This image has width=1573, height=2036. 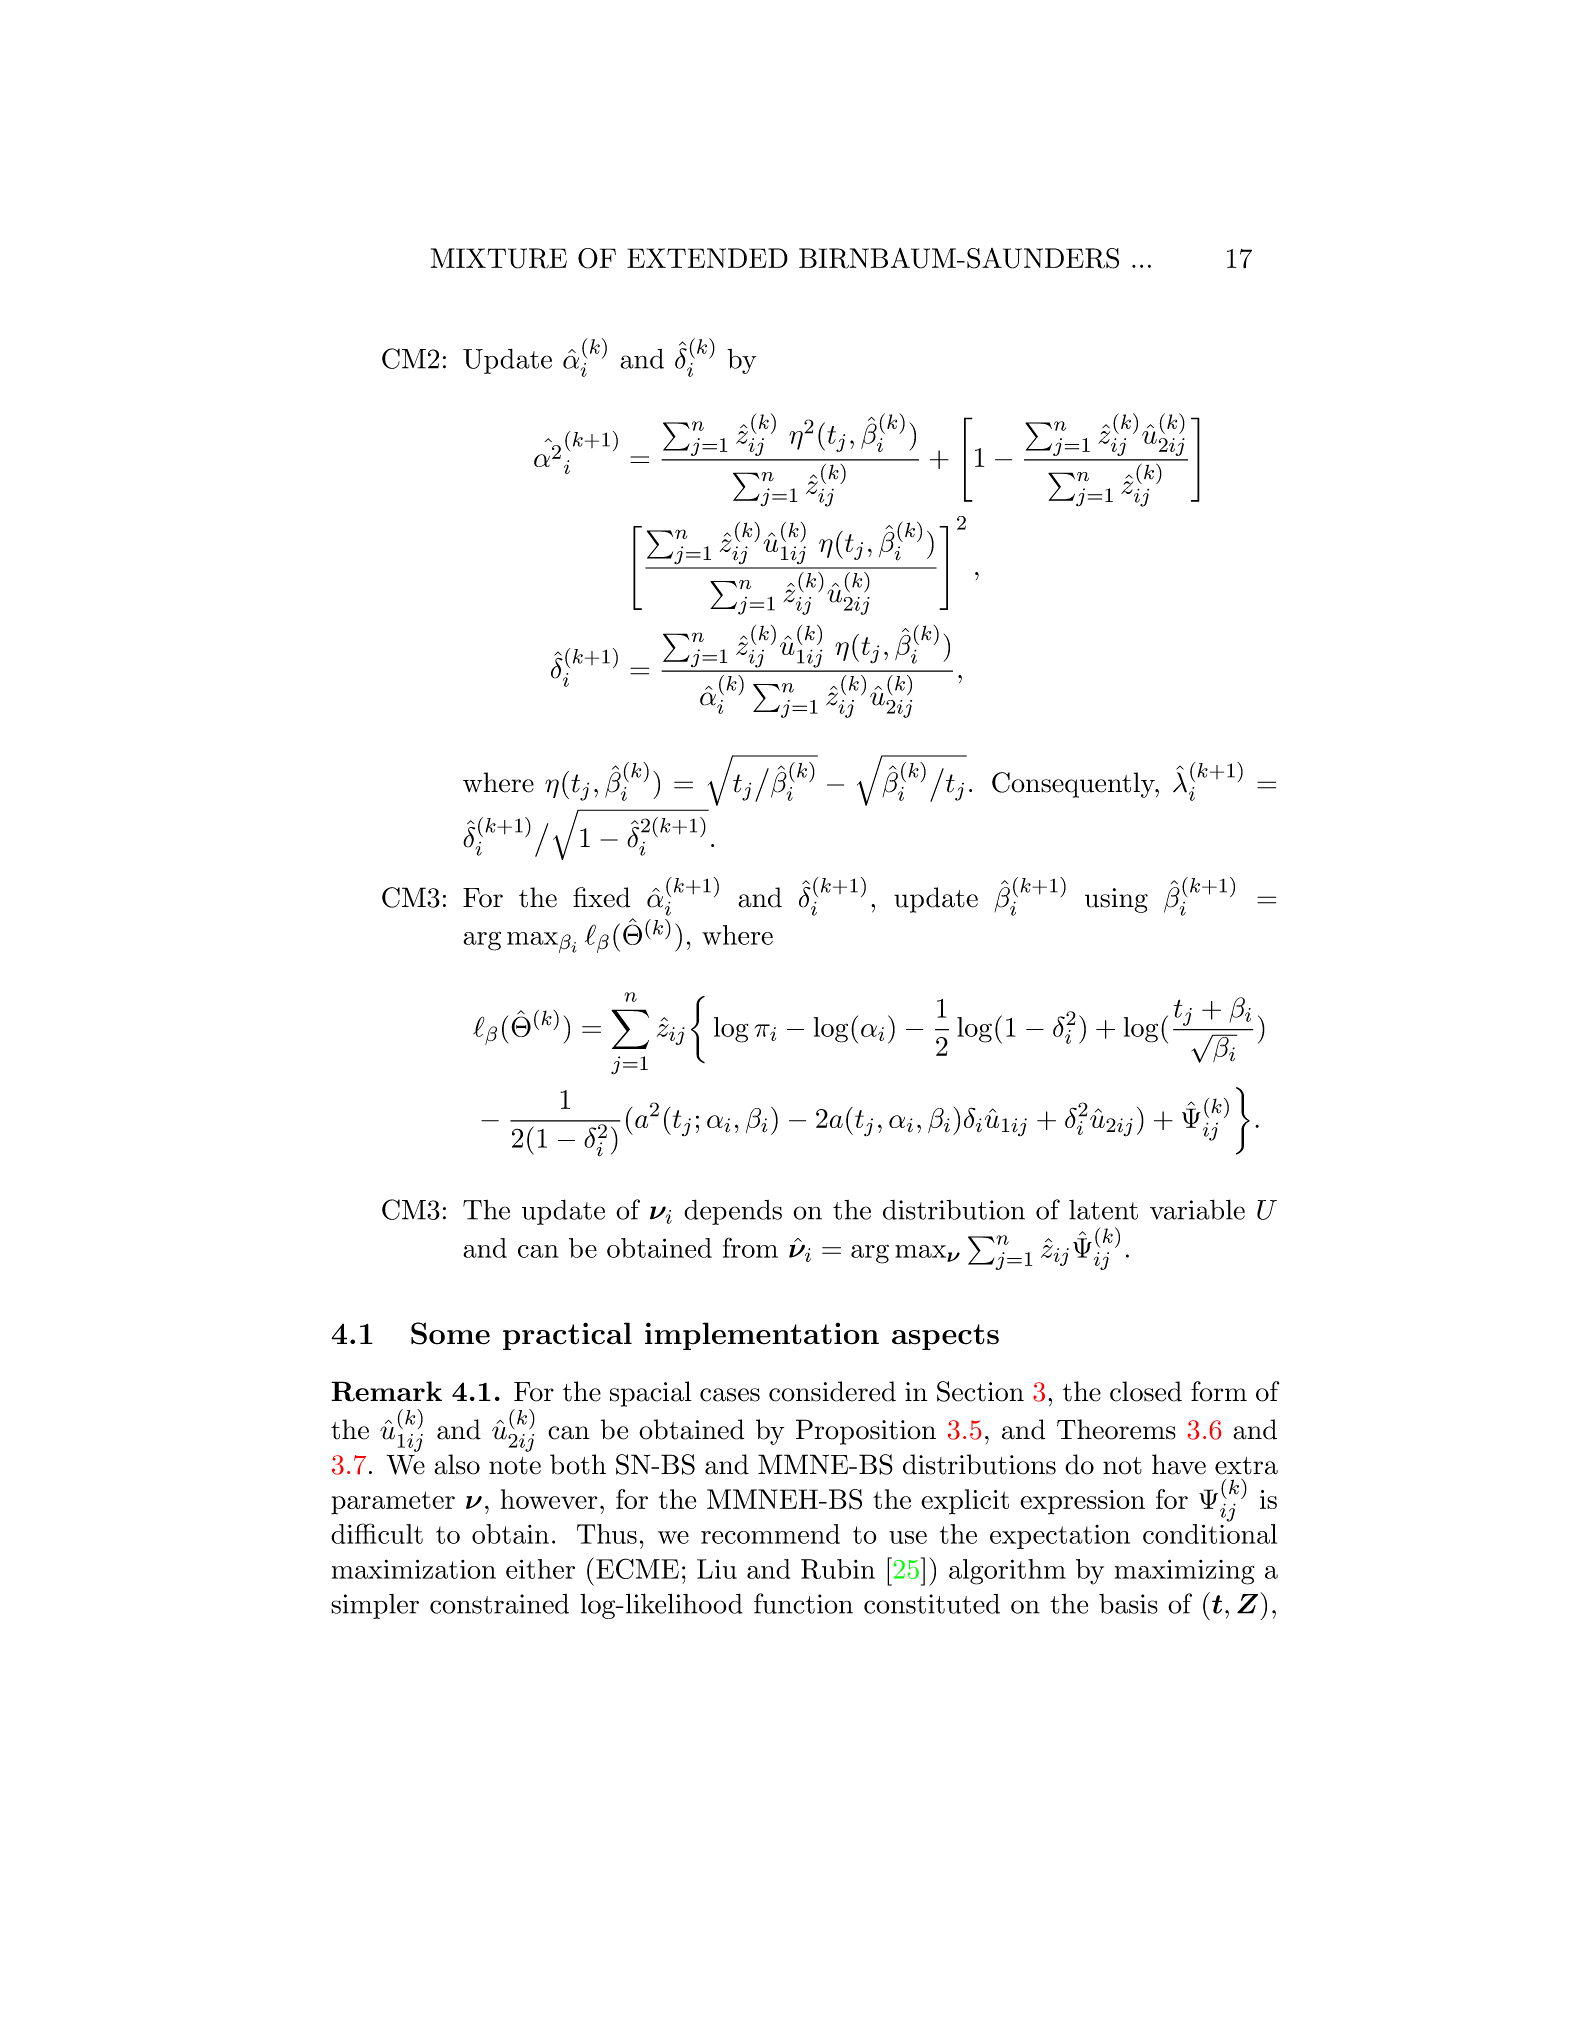 I want to click on MIXTURE, so click(x=499, y=258).
